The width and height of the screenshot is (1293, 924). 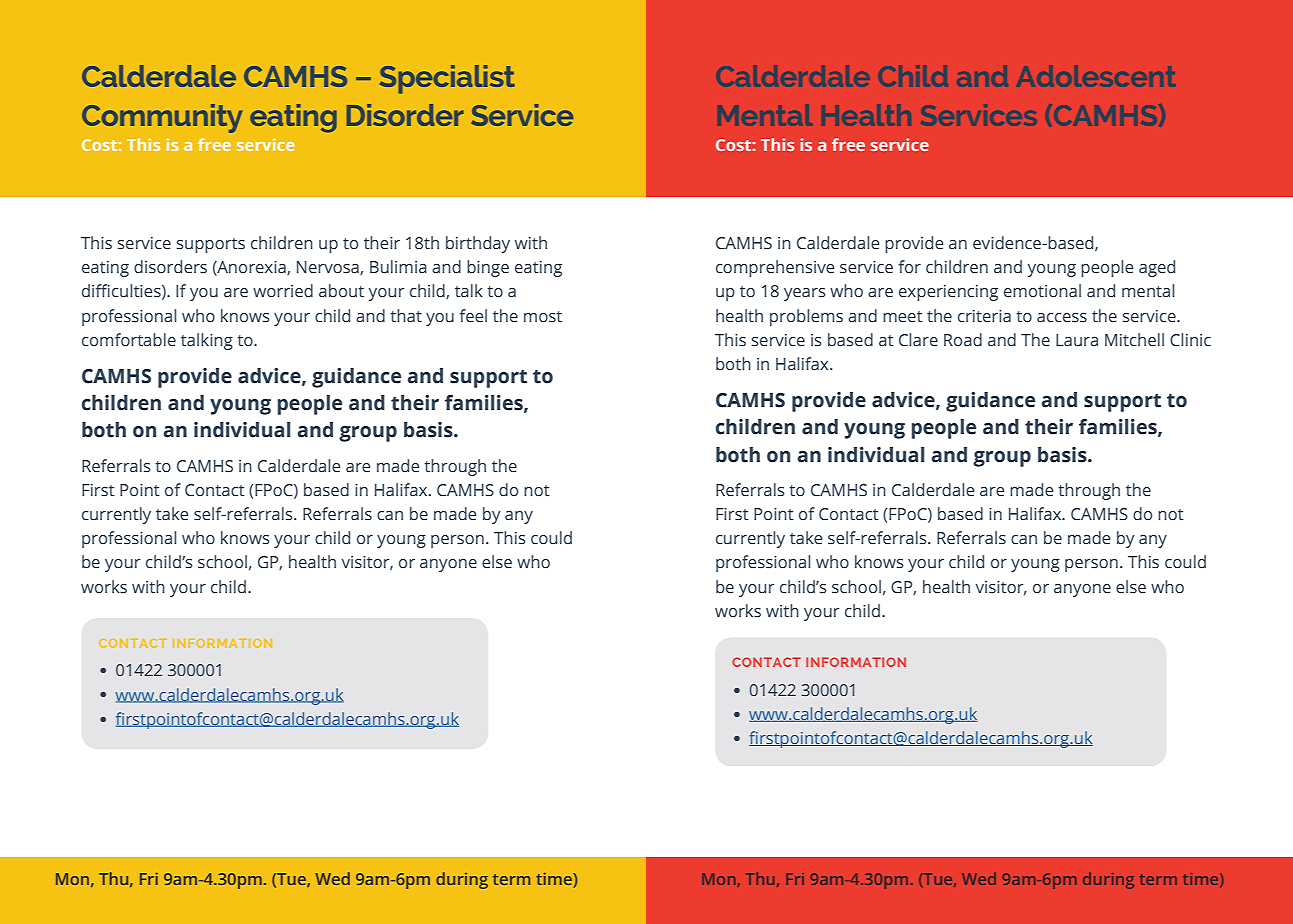 What do you see at coordinates (1096, 76) in the screenshot?
I see `Adolescent` at bounding box center [1096, 76].
